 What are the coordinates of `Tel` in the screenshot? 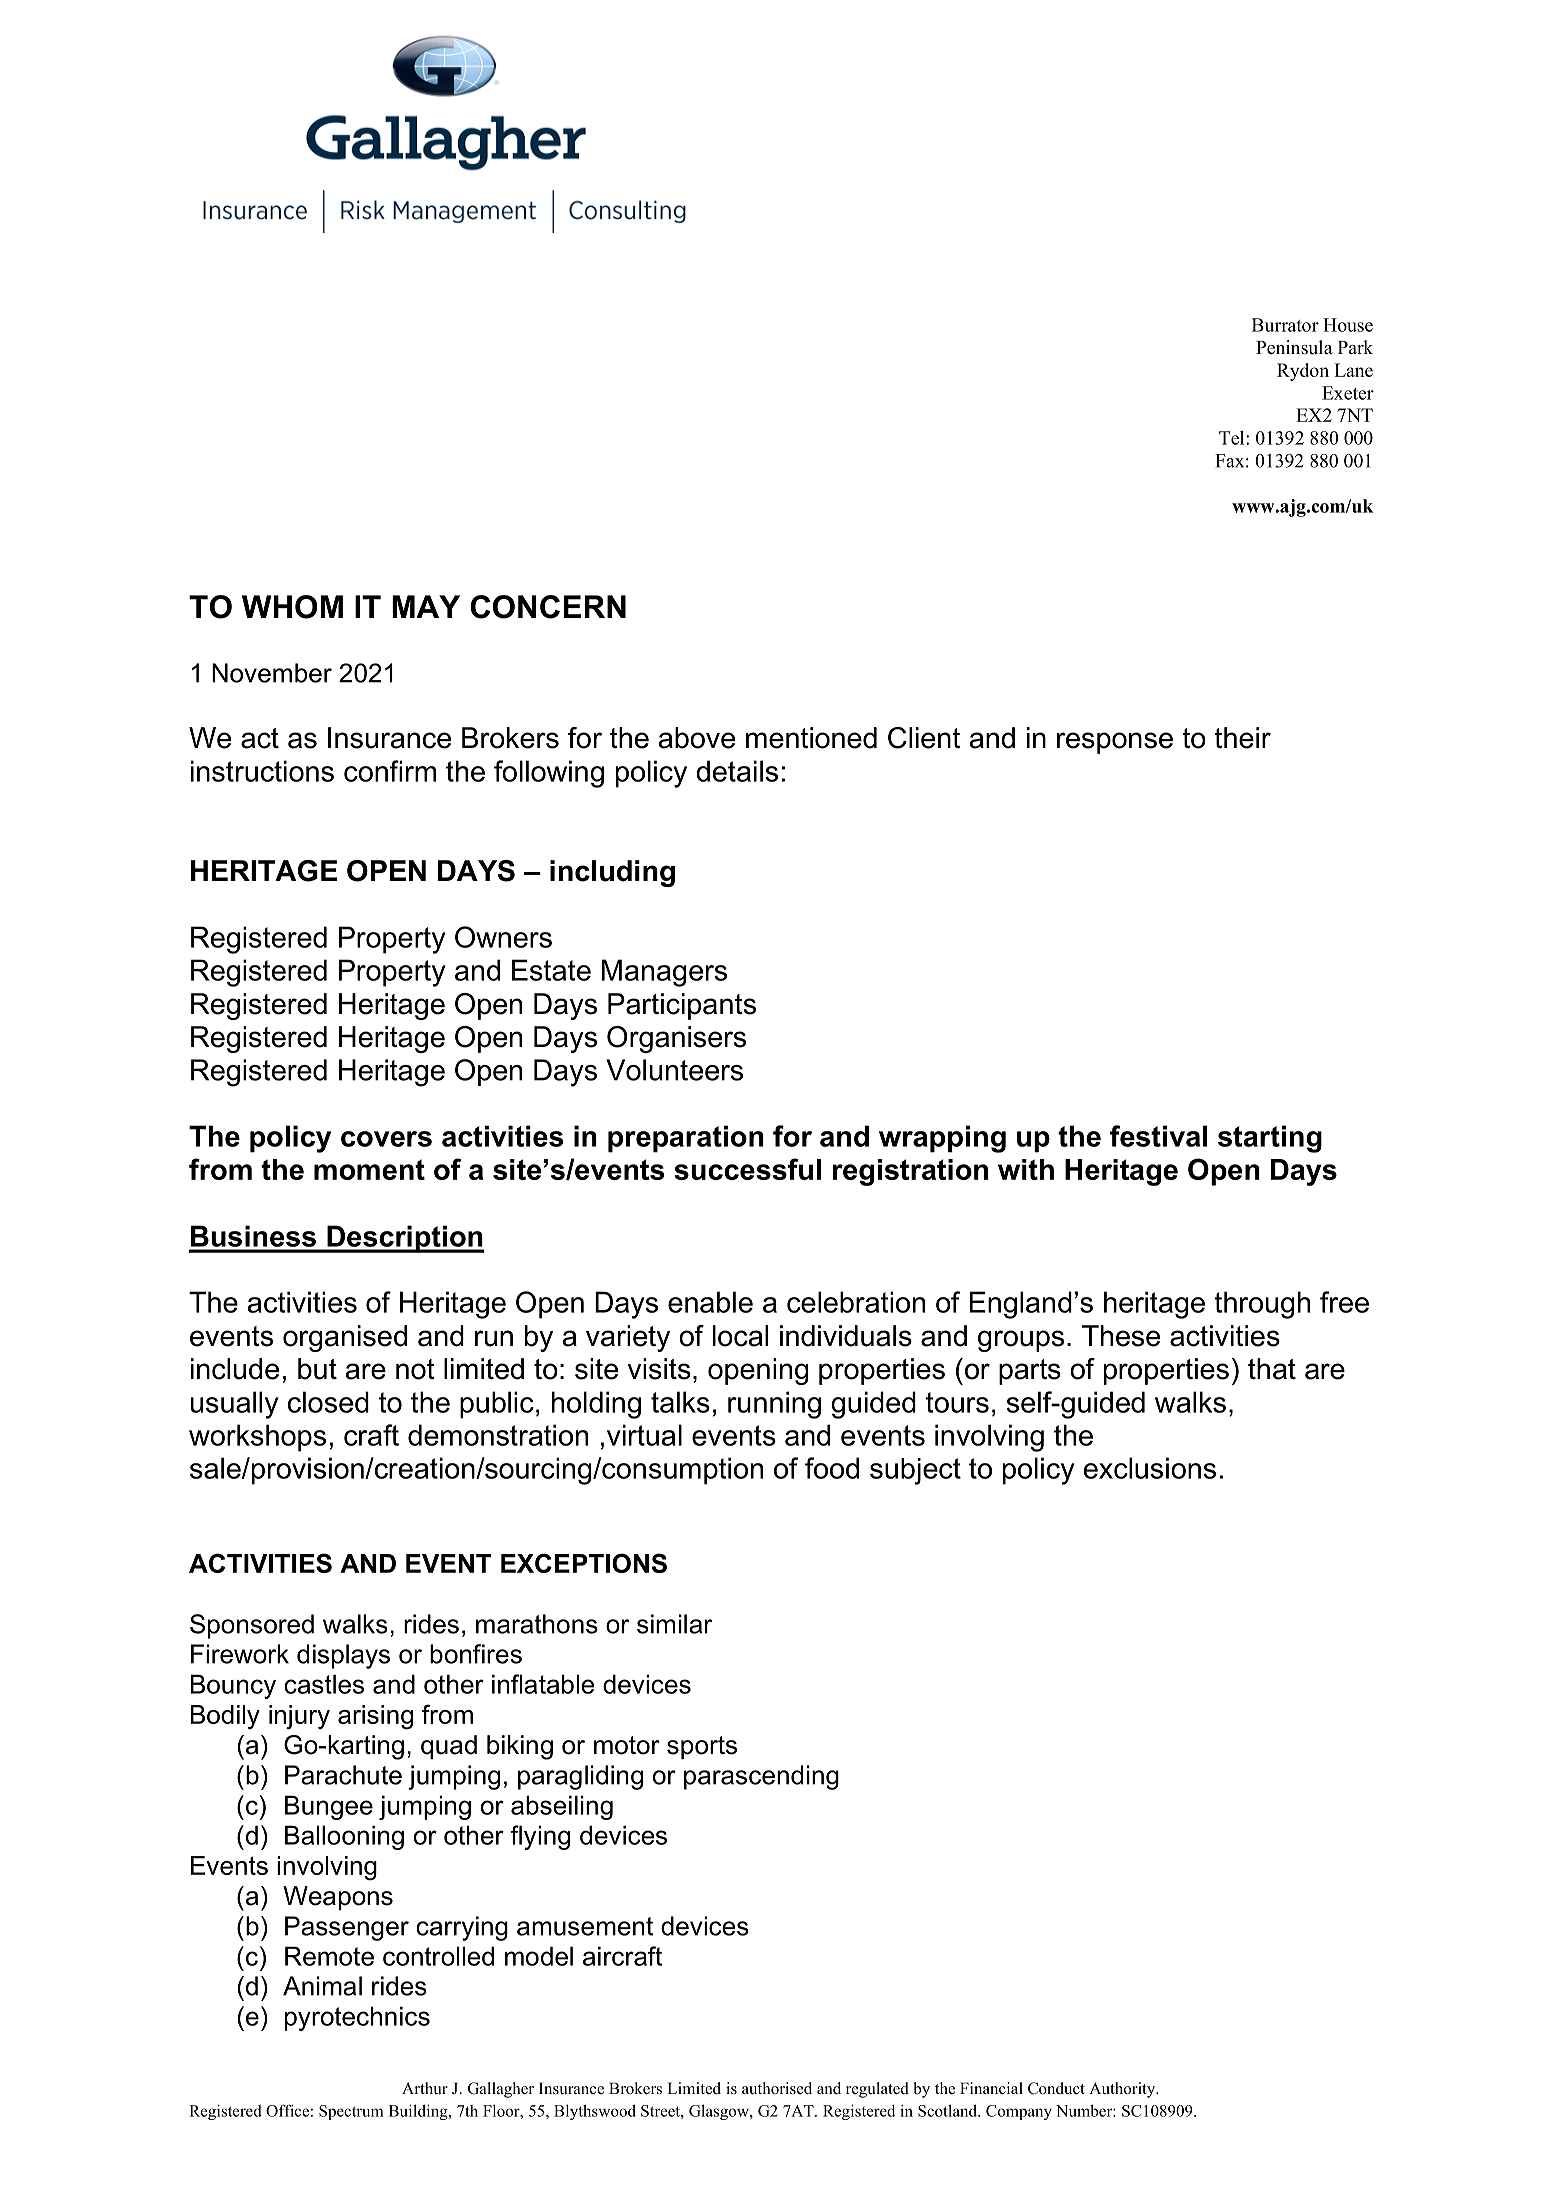 It's located at (1233, 437).
